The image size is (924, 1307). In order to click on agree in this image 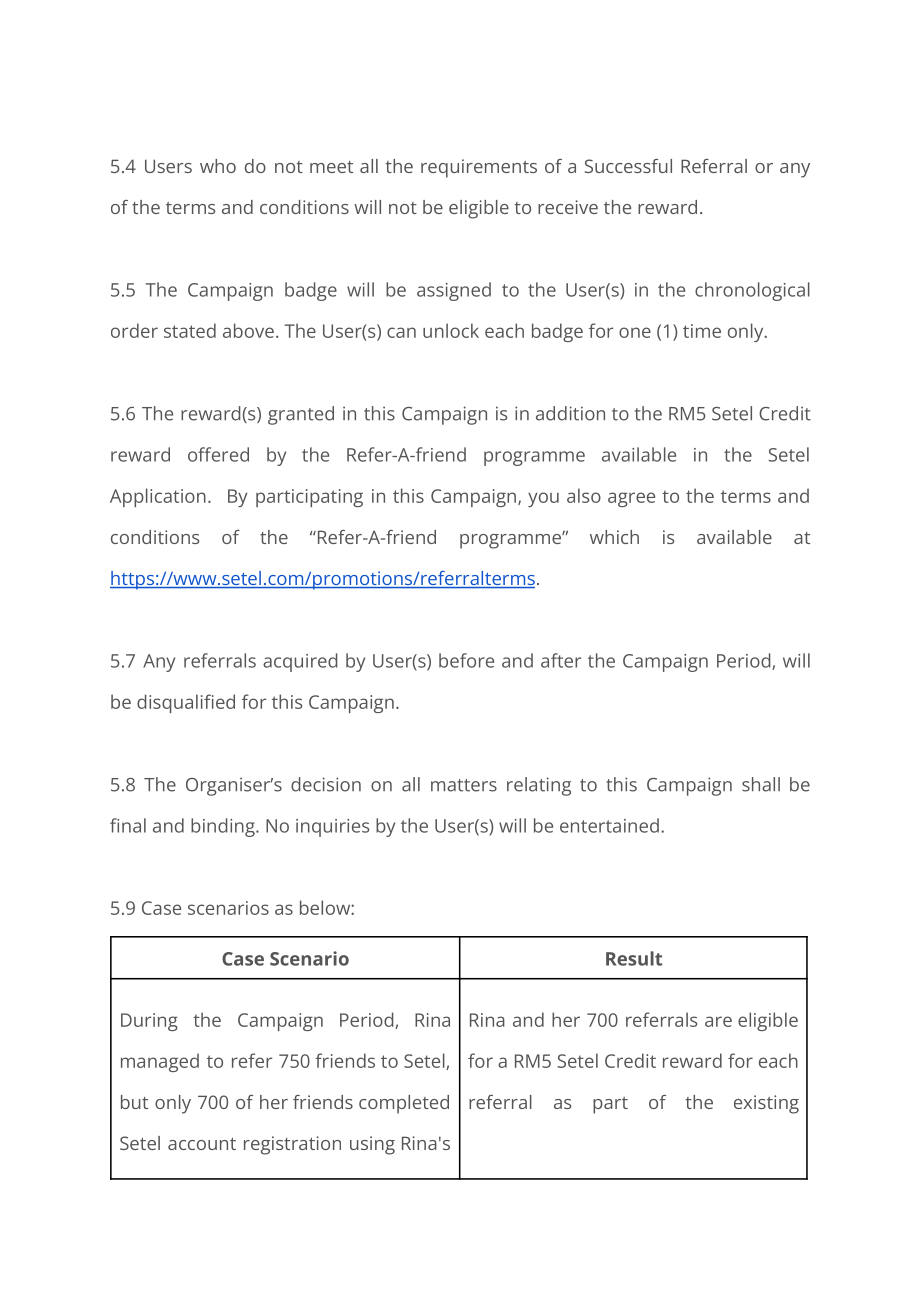, I will do `click(631, 499)`.
